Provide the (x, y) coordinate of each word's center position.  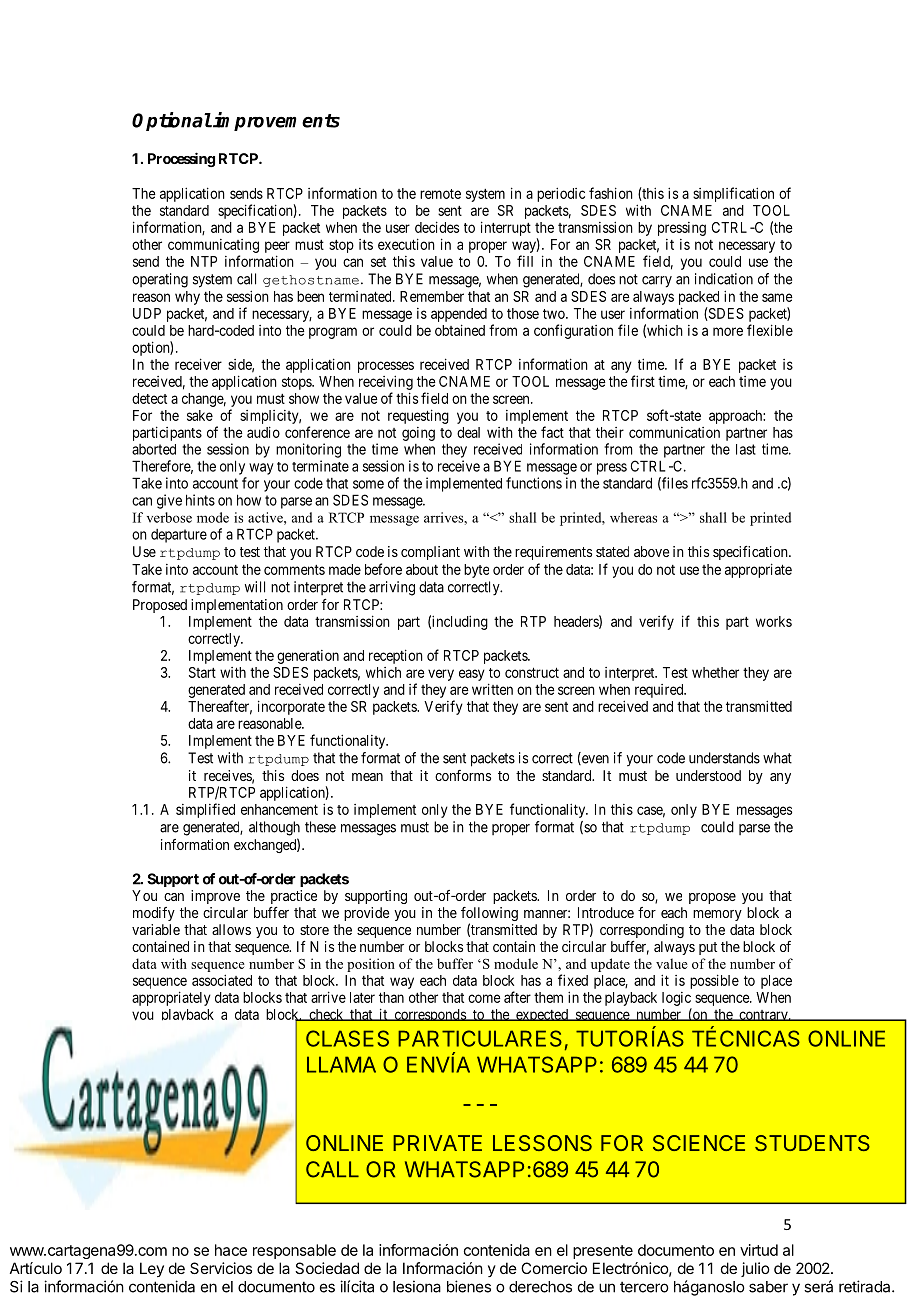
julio (755, 1269)
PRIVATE (437, 1143)
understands (724, 758)
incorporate (291, 707)
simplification (733, 194)
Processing (181, 159)
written (492, 689)
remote (440, 194)
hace (231, 1250)
